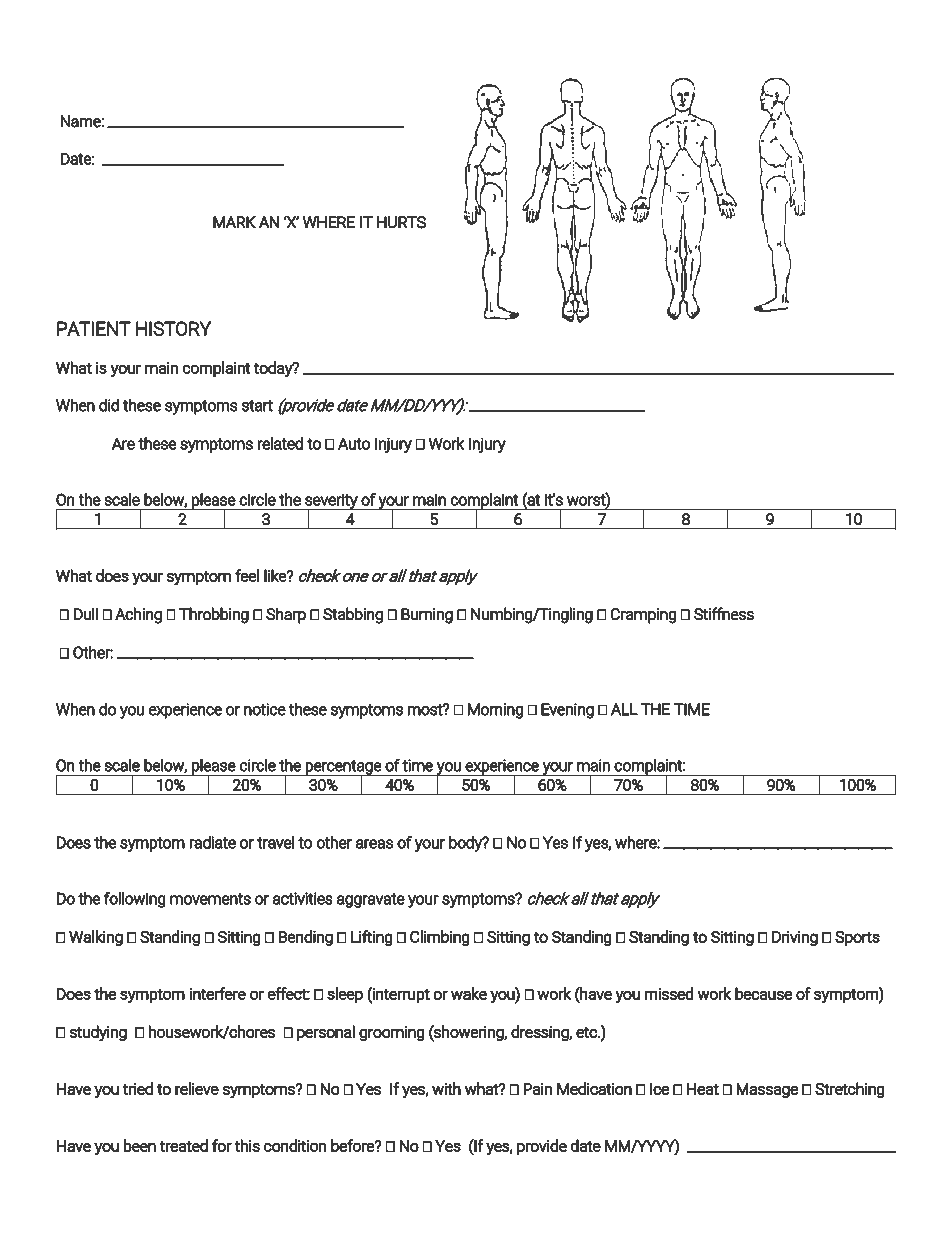 The image size is (952, 1233). Describe the element at coordinates (183, 1145) in the document. I see `treated` at that location.
